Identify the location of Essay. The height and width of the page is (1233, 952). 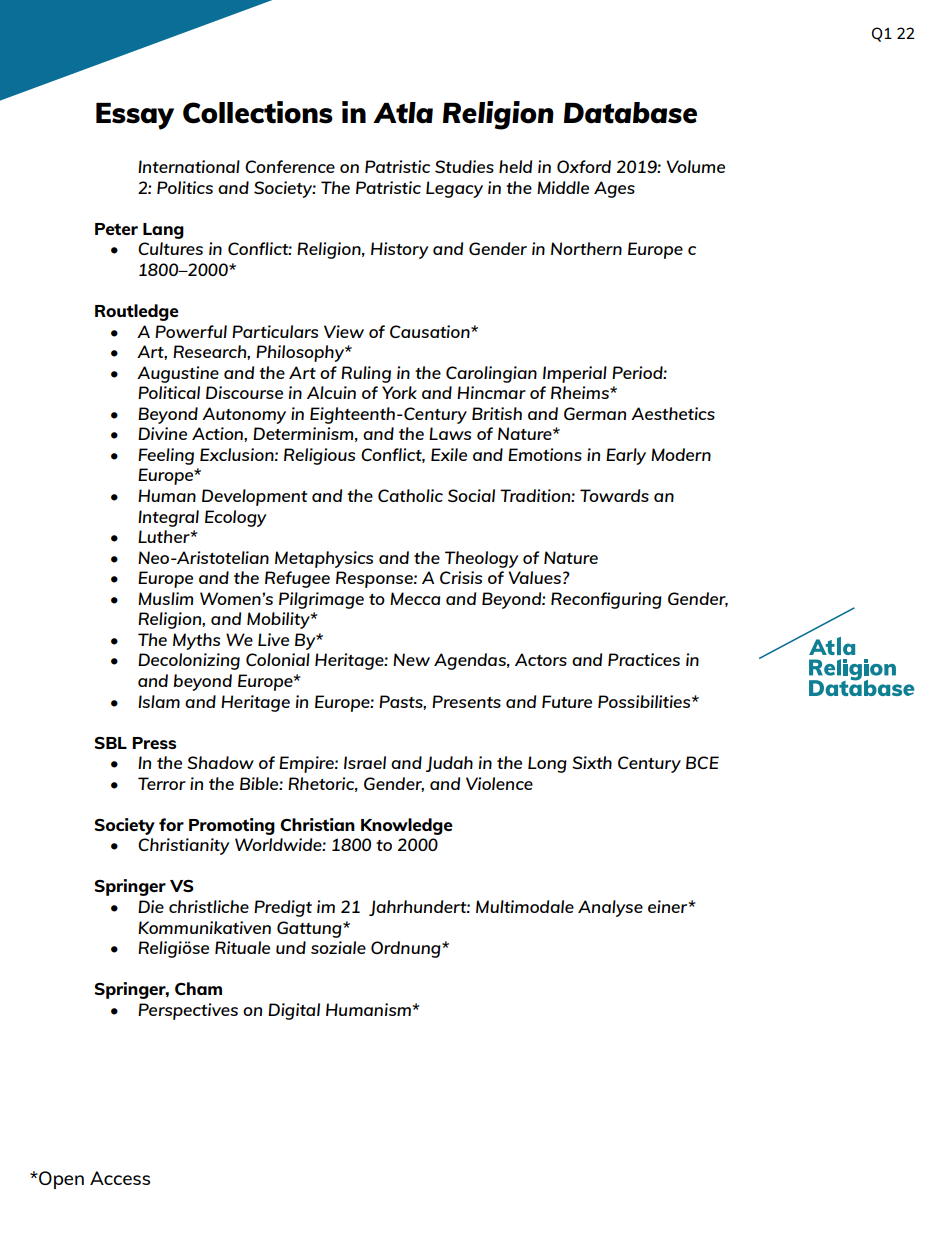
(135, 116).
